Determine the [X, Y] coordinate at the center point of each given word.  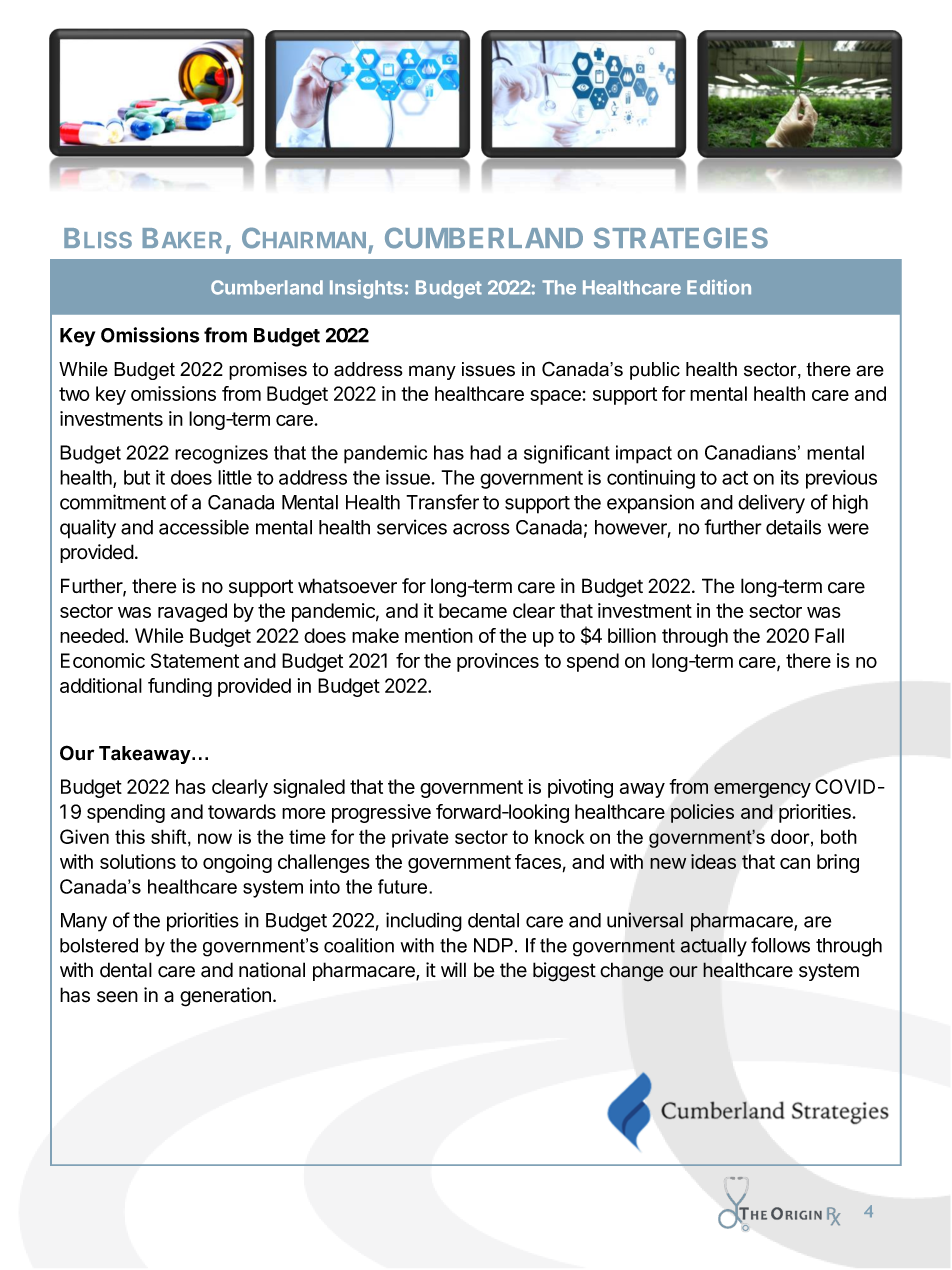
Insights [366, 289]
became [473, 610]
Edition [719, 287]
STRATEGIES [681, 238]
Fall [829, 635]
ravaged [192, 612]
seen [117, 997]
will [453, 969]
